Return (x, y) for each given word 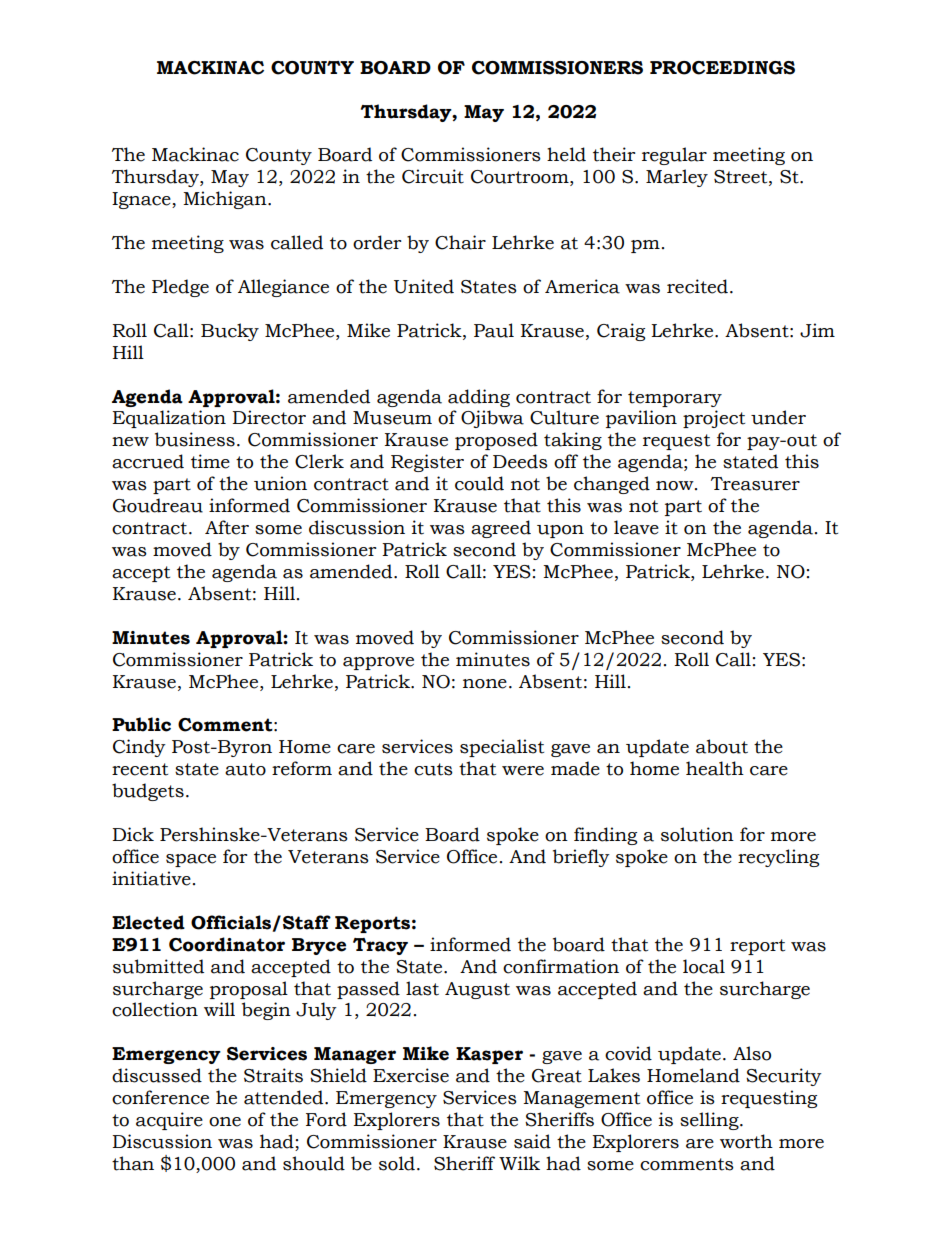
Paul (494, 330)
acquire (169, 1121)
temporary (675, 399)
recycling (778, 858)
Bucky (230, 332)
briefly (581, 858)
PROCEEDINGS (722, 68)
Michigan (226, 200)
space (191, 860)
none (485, 684)
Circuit (433, 176)
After (227, 527)
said (532, 1141)
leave (636, 527)
